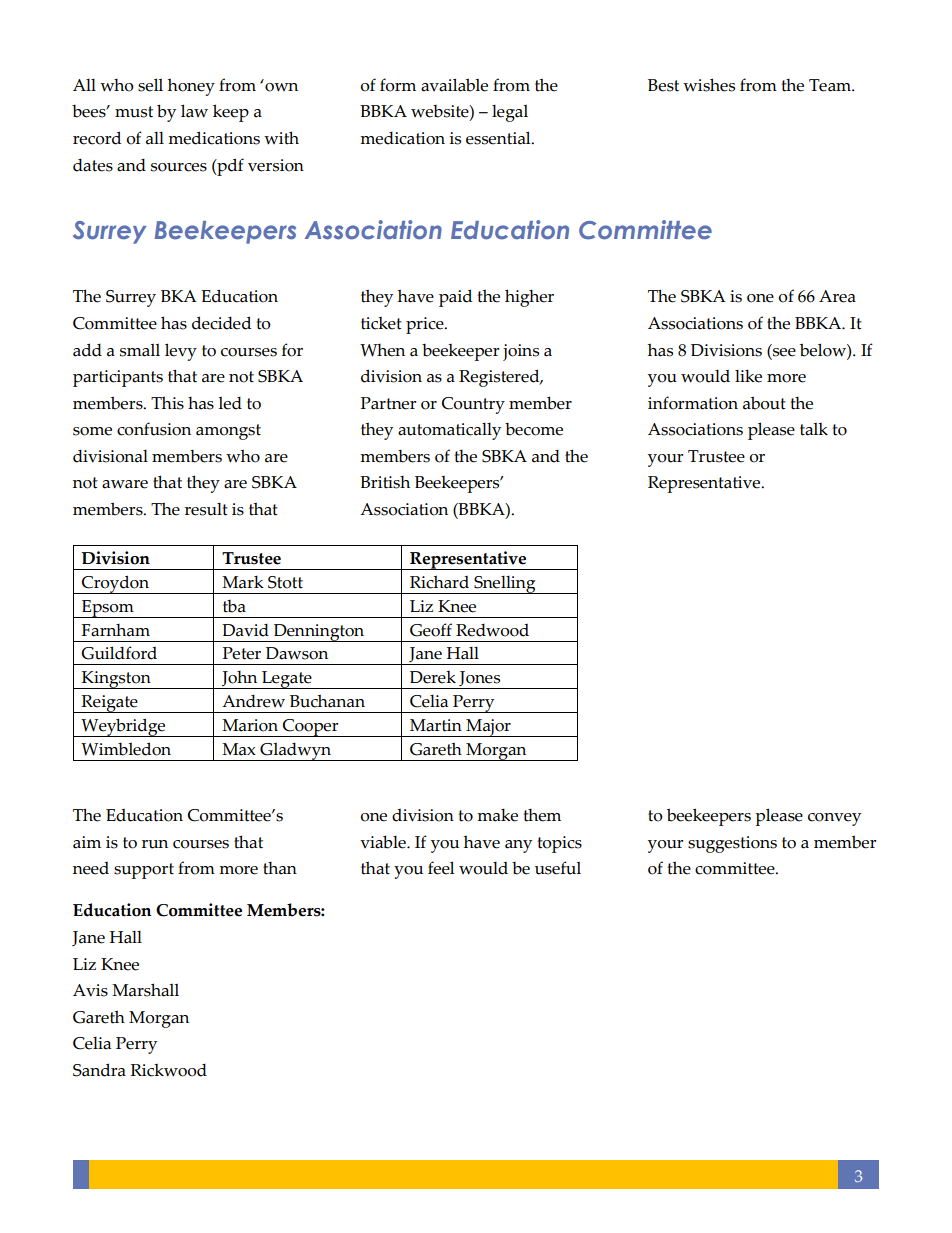 The width and height of the document is (952, 1233). Describe the element at coordinates (194, 111) in the document. I see `law` at that location.
